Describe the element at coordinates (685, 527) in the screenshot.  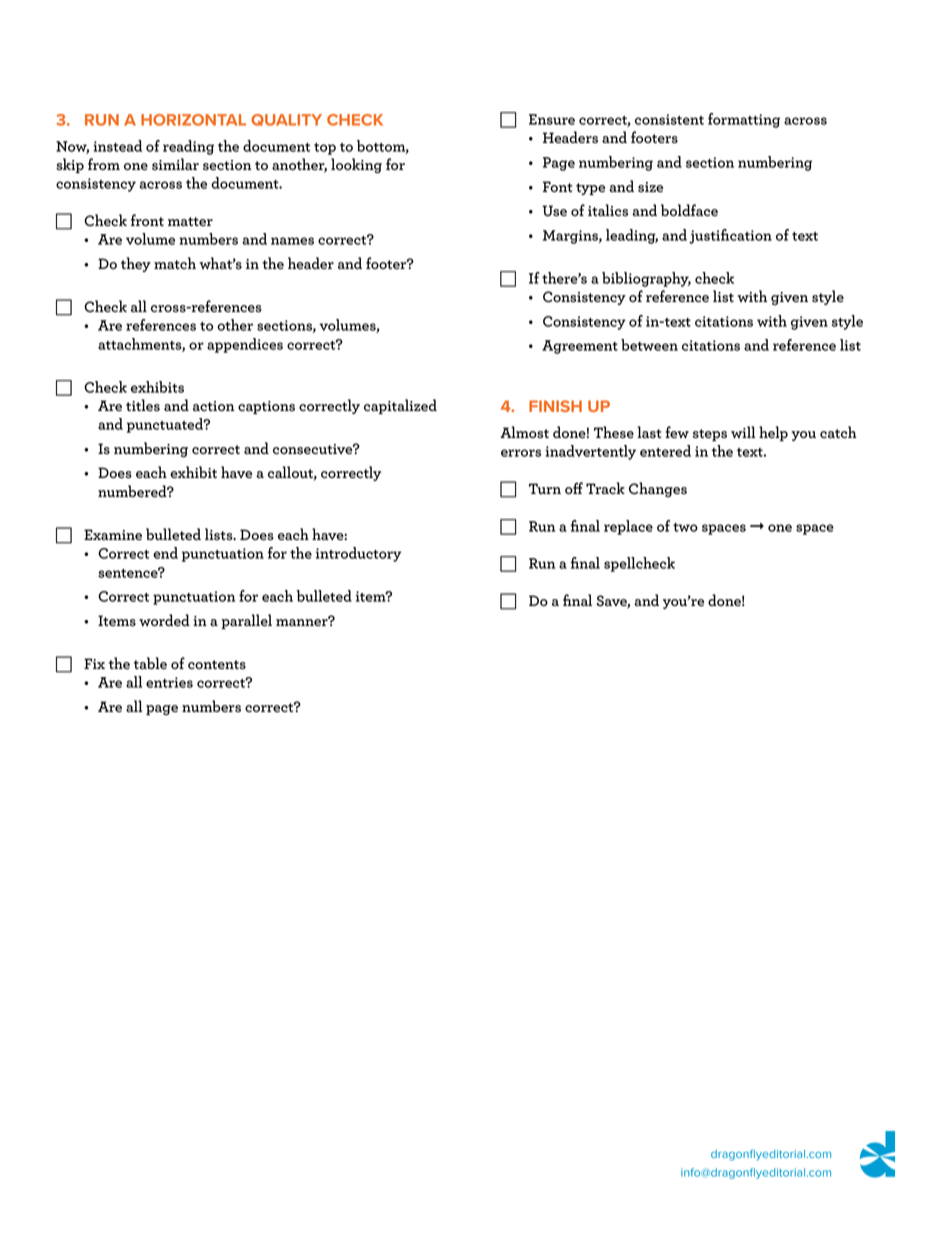
I see `two` at that location.
